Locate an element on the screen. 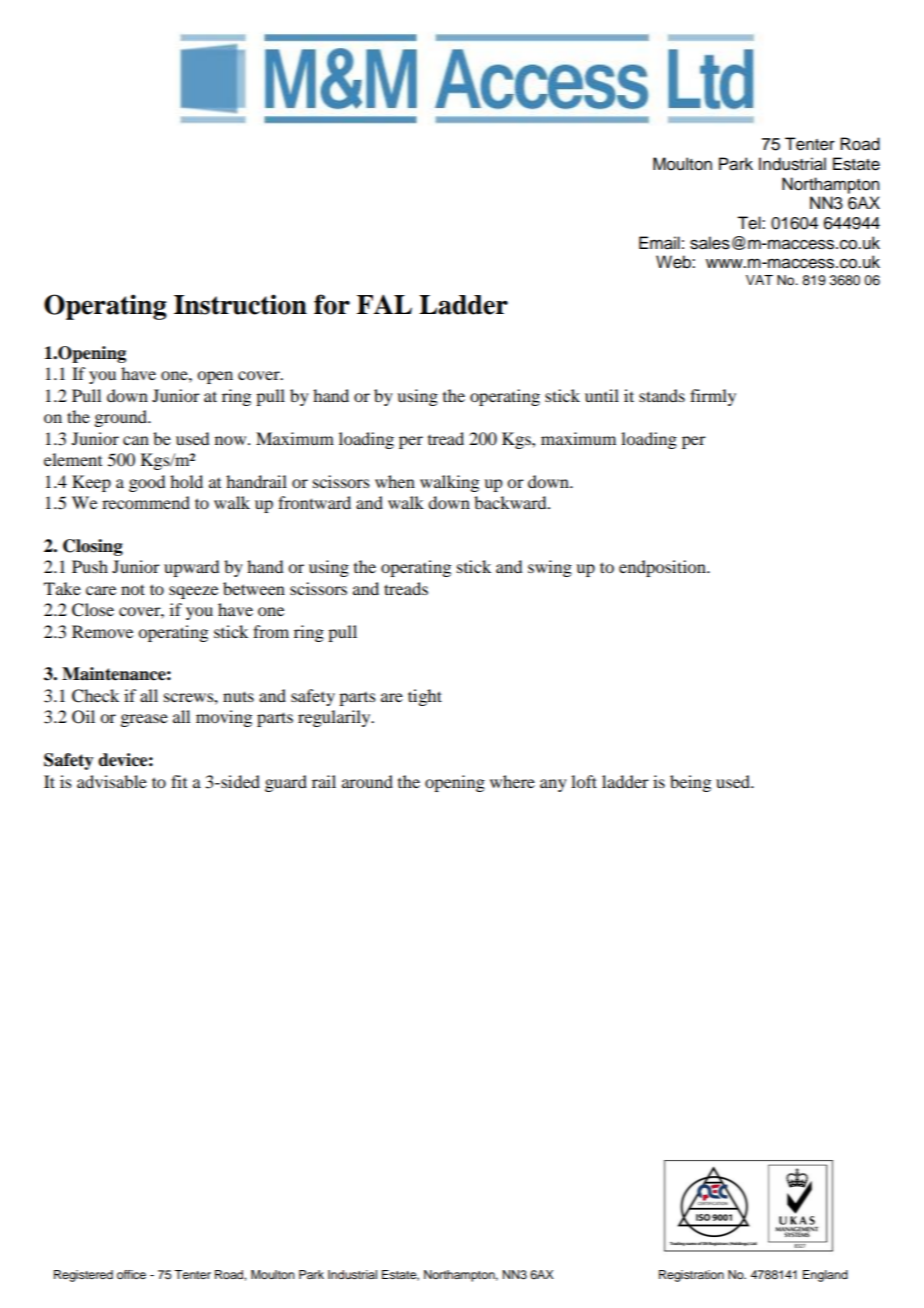  VAT is located at coordinates (759, 280).
